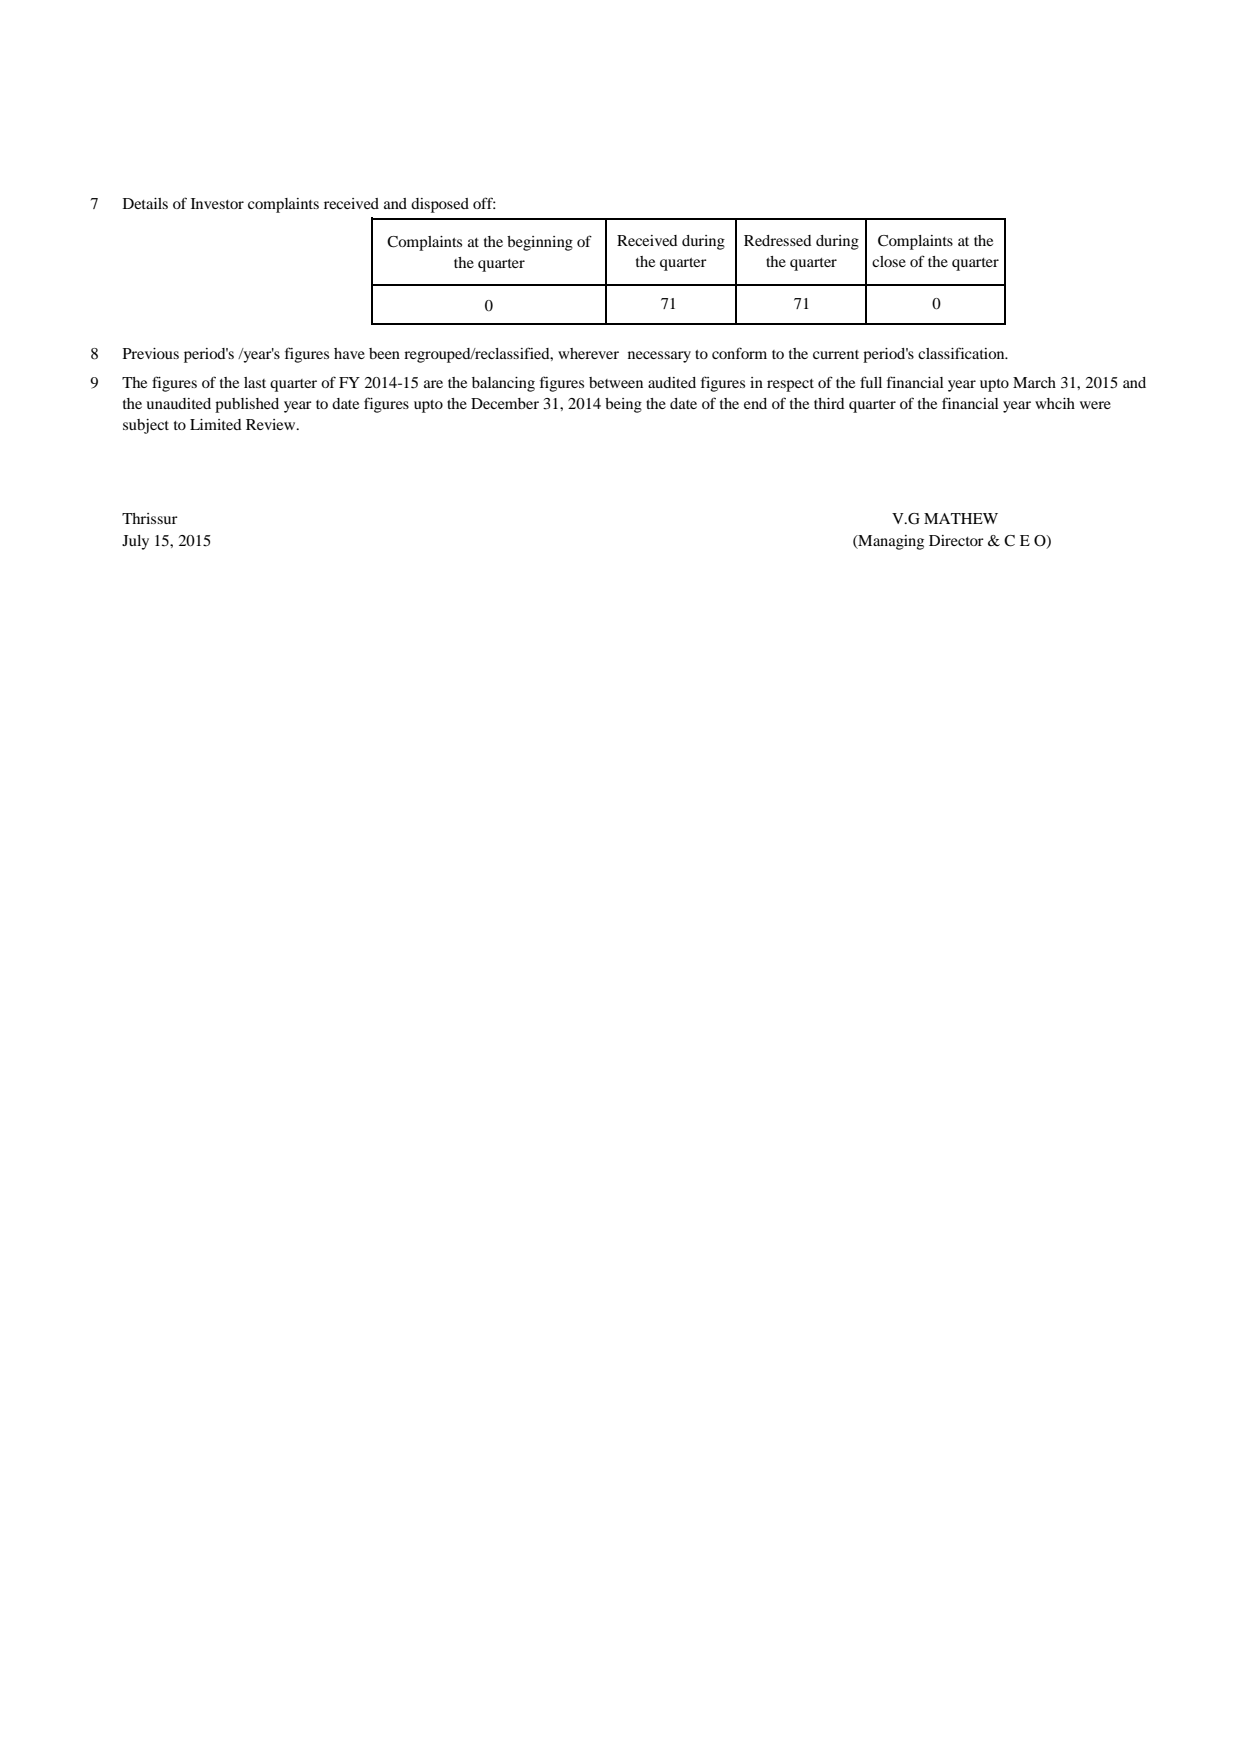 This screenshot has height=1754, width=1241. Describe the element at coordinates (623, 405) in the screenshot. I see `being` at that location.
